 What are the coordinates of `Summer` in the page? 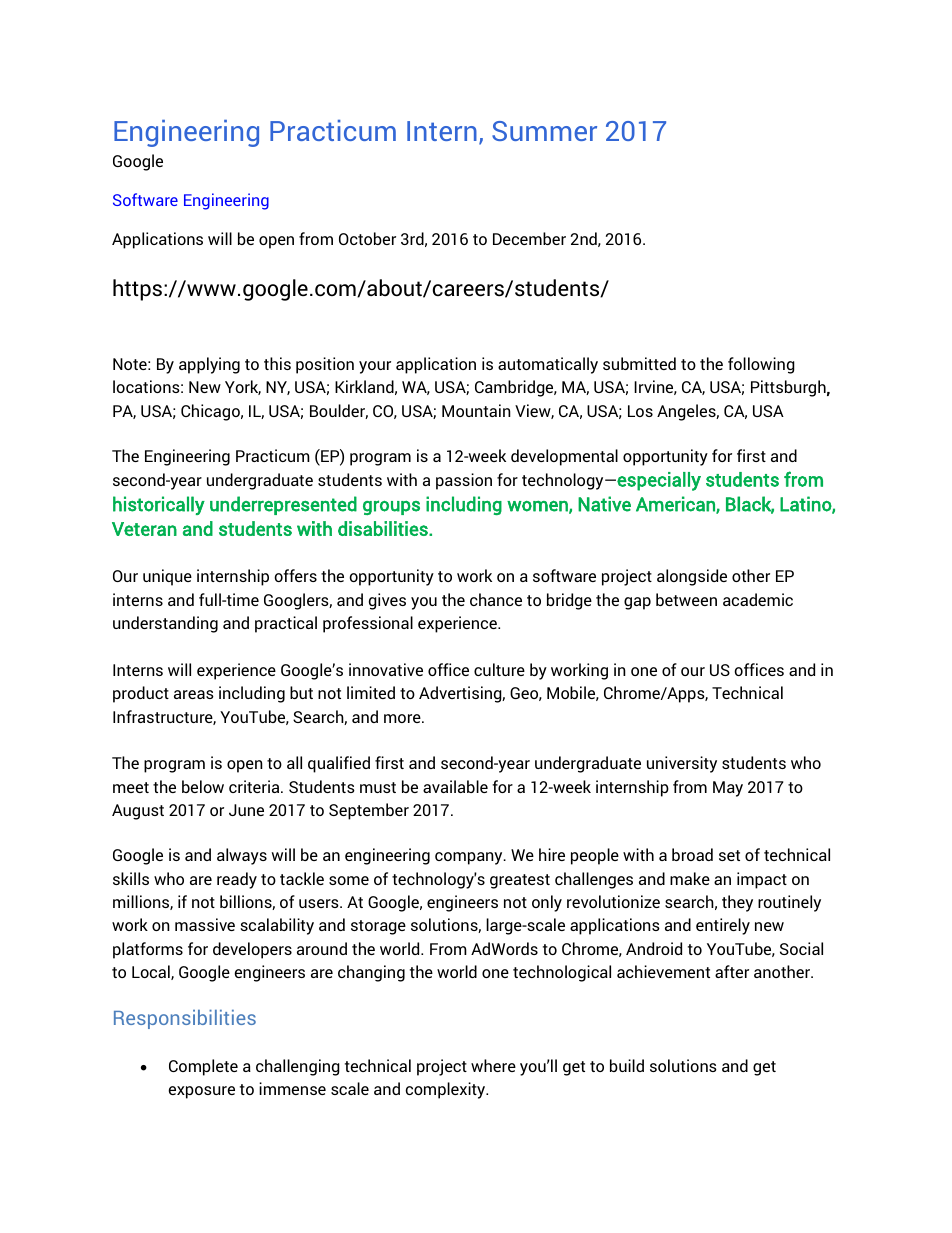 It's located at (544, 131).
